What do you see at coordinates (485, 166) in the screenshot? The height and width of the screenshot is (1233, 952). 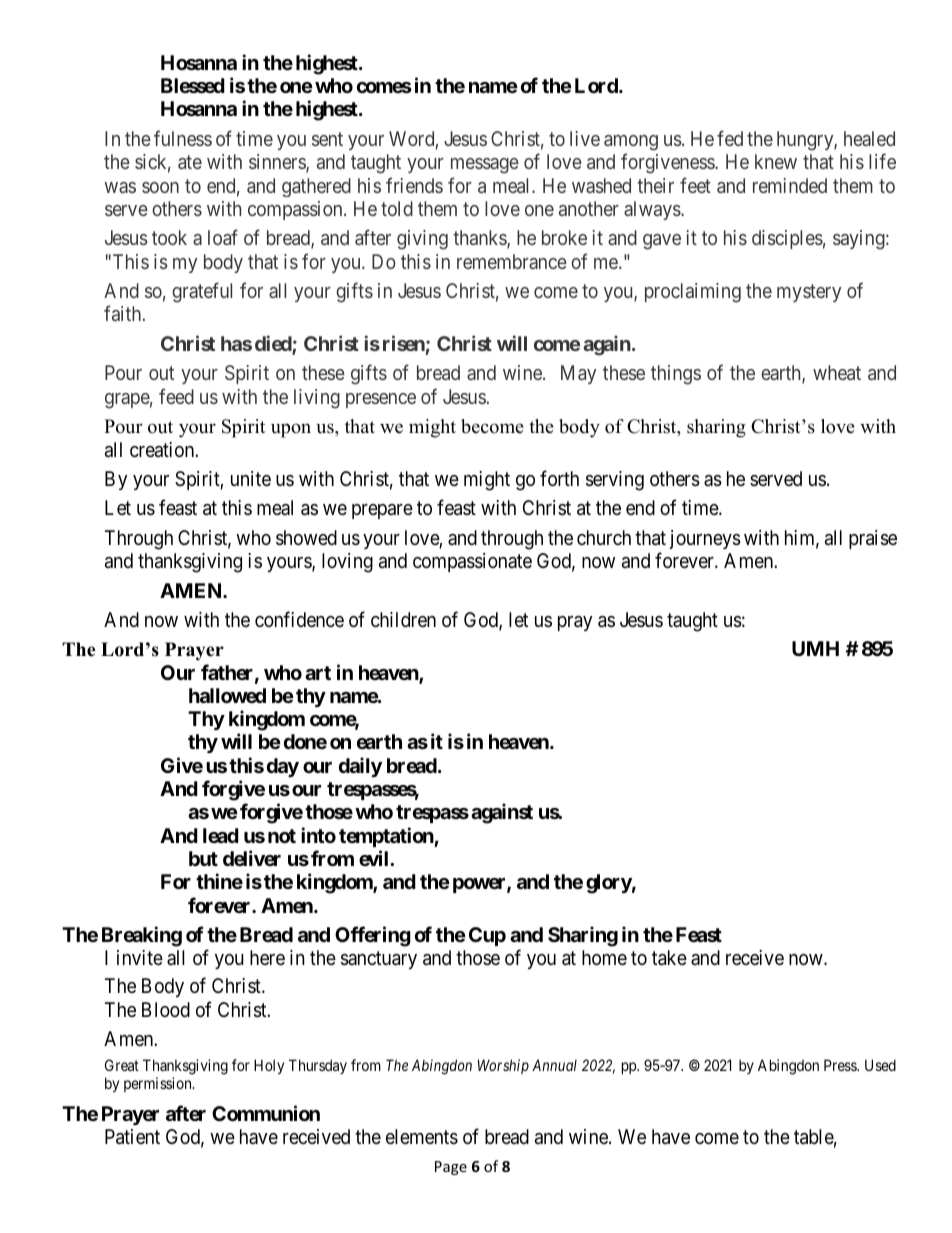 I see `message` at bounding box center [485, 166].
